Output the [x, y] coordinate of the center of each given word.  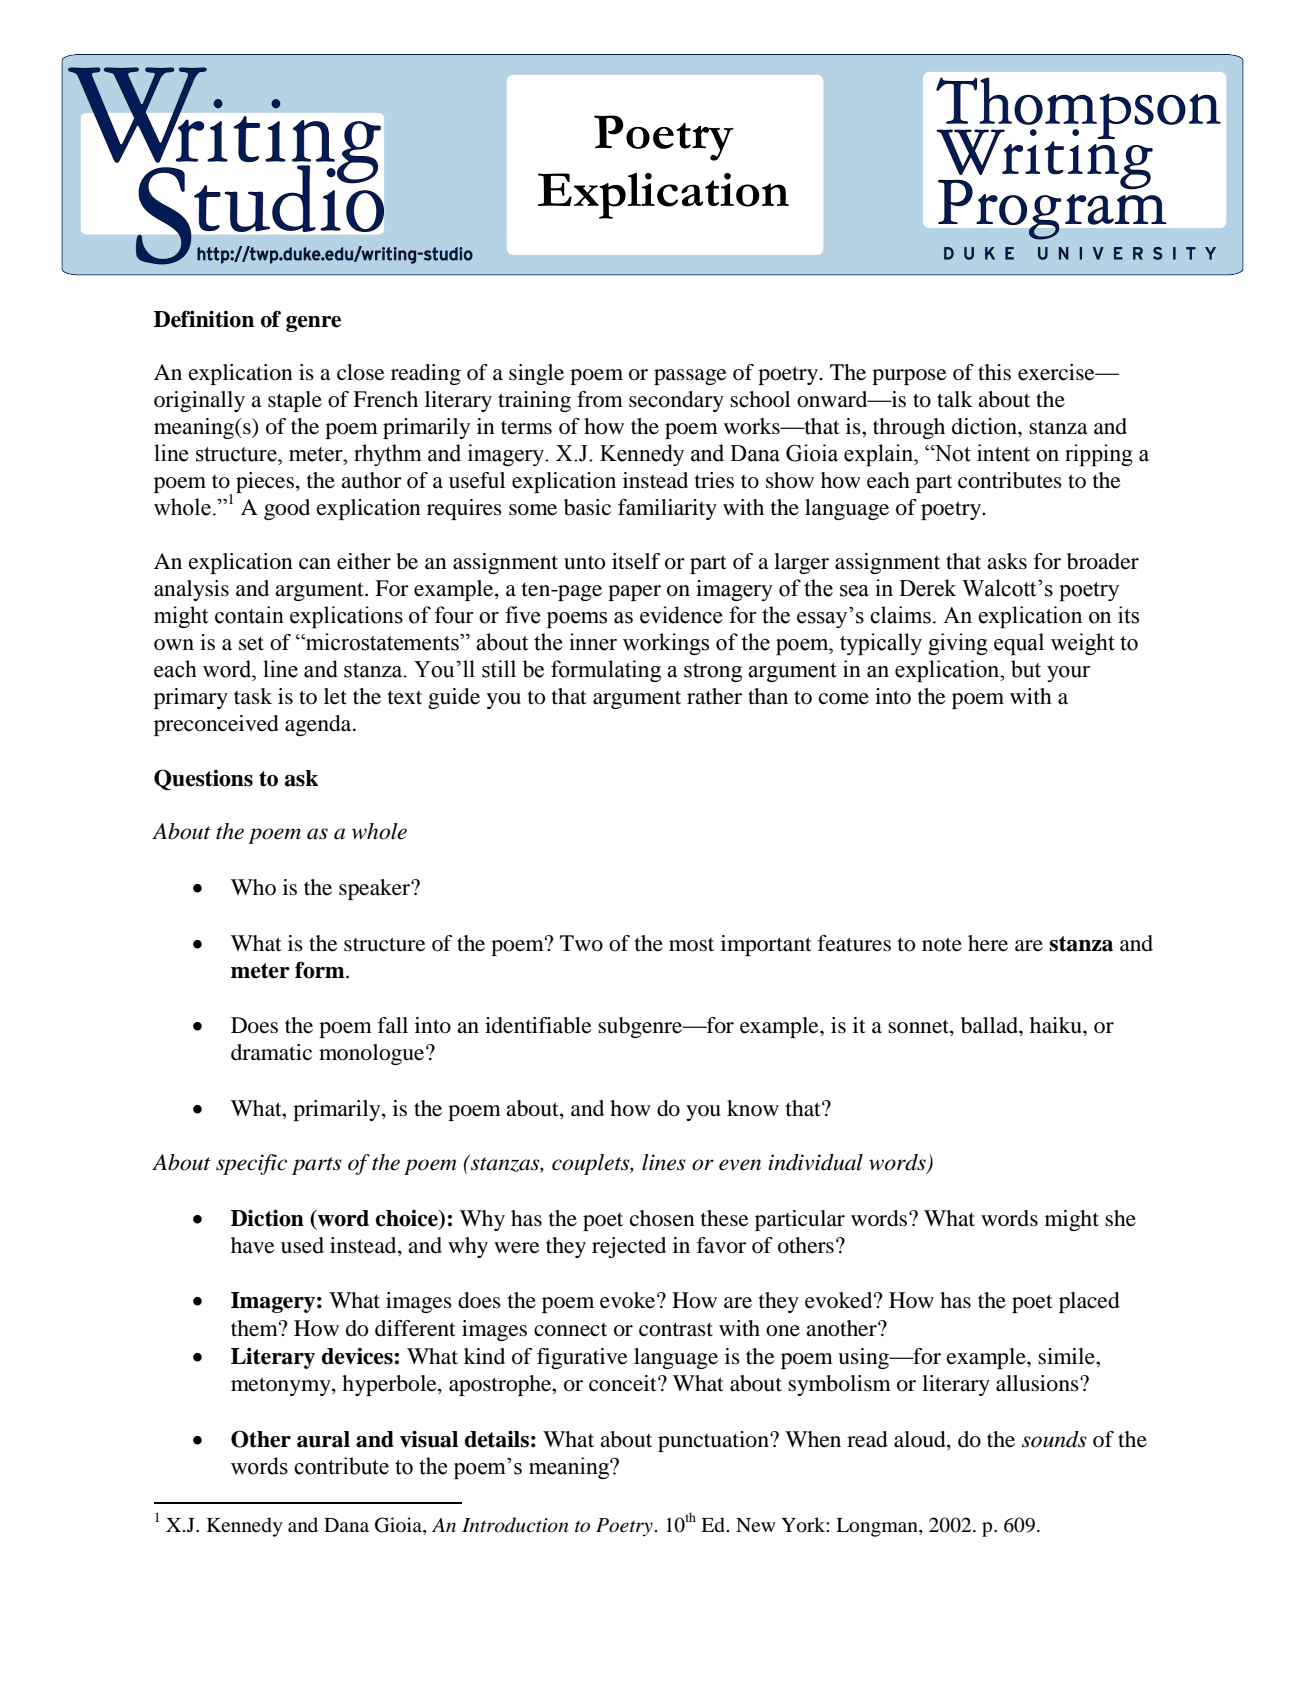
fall [393, 1025]
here [988, 943]
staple [295, 401]
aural [323, 1439]
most [691, 945]
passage [690, 377]
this [994, 372]
